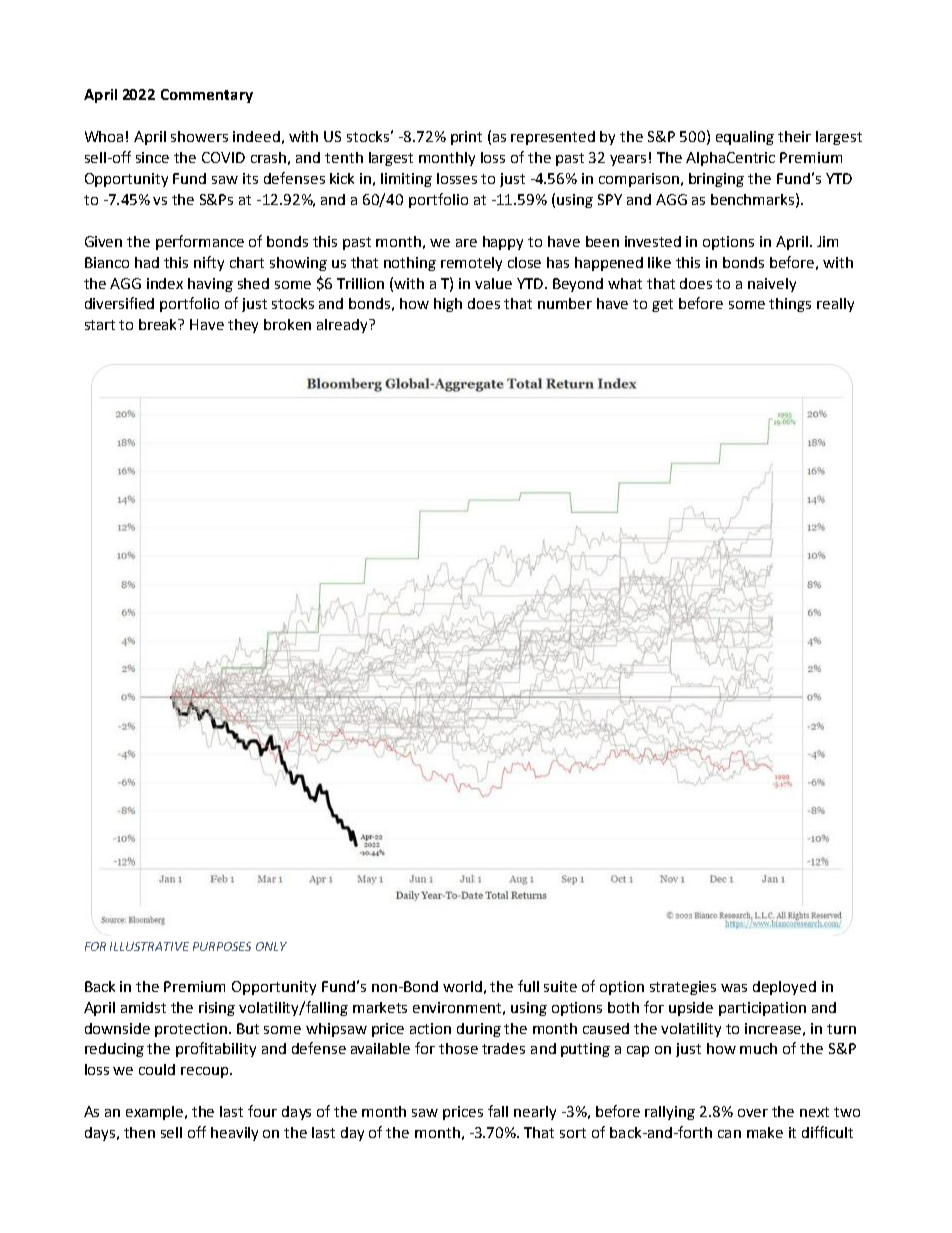 This document has width=952, height=1233. Describe the element at coordinates (462, 986) in the document. I see `world` at that location.
